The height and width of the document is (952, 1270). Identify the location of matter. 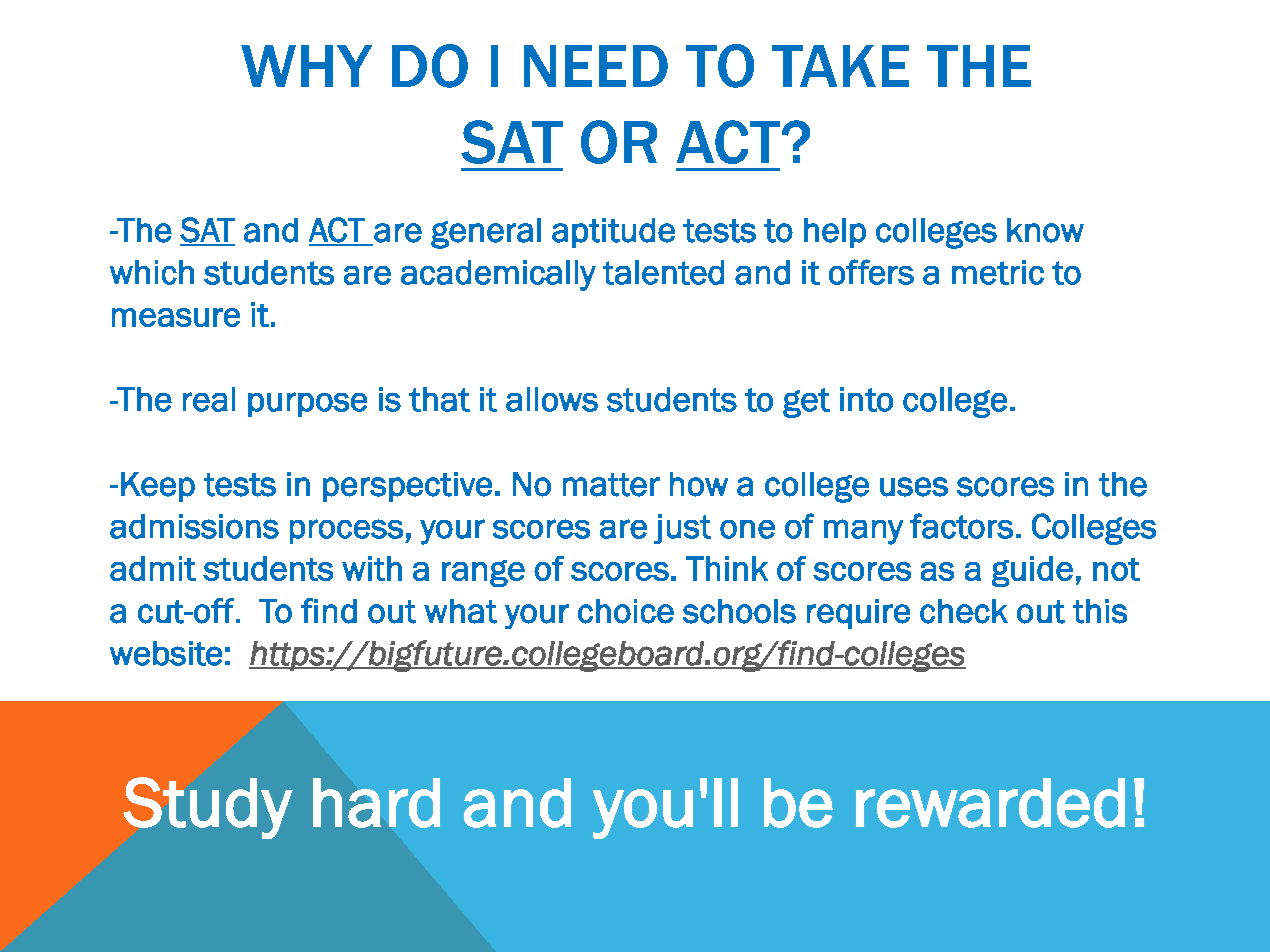
(611, 485).
